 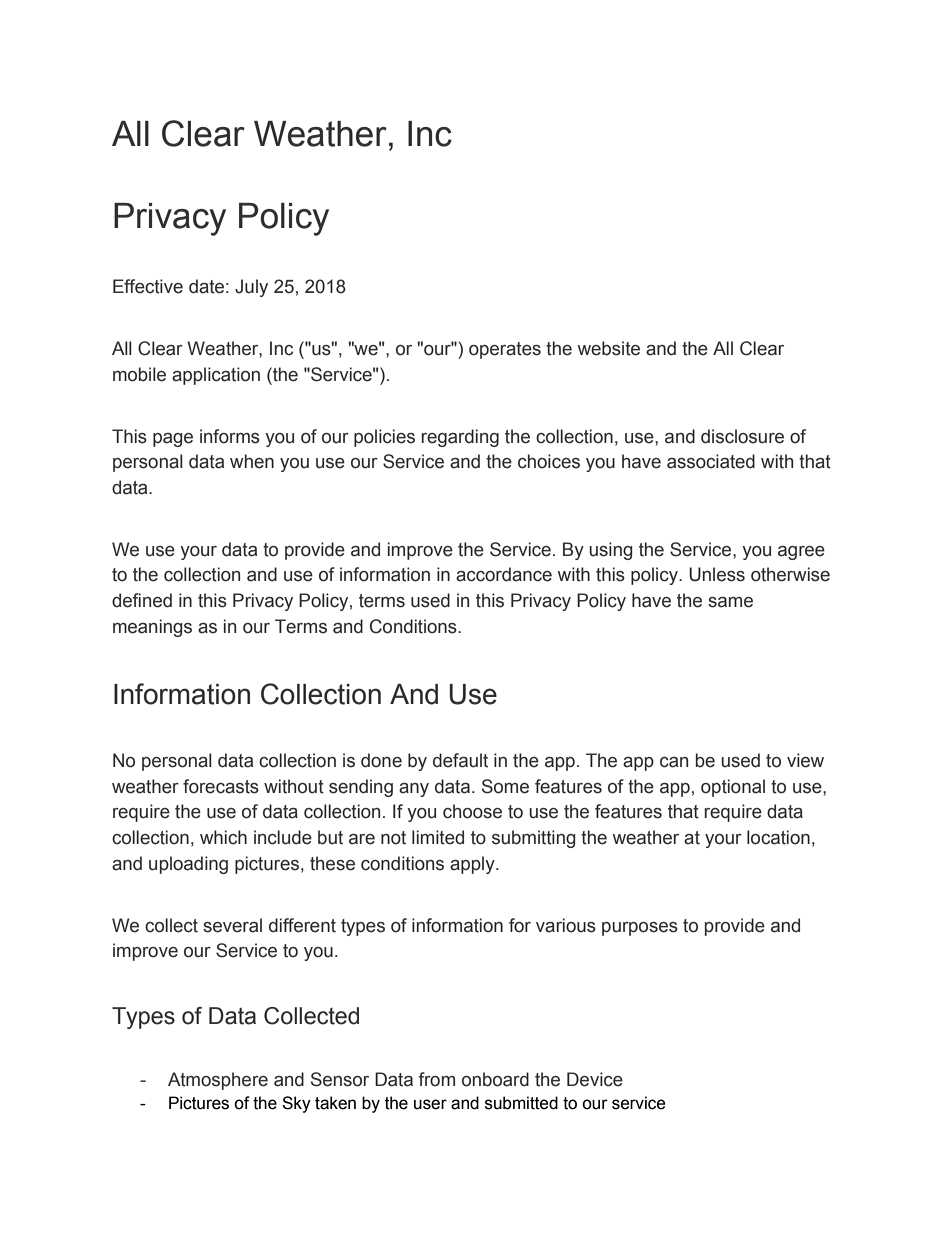 I want to click on can, so click(x=674, y=762).
